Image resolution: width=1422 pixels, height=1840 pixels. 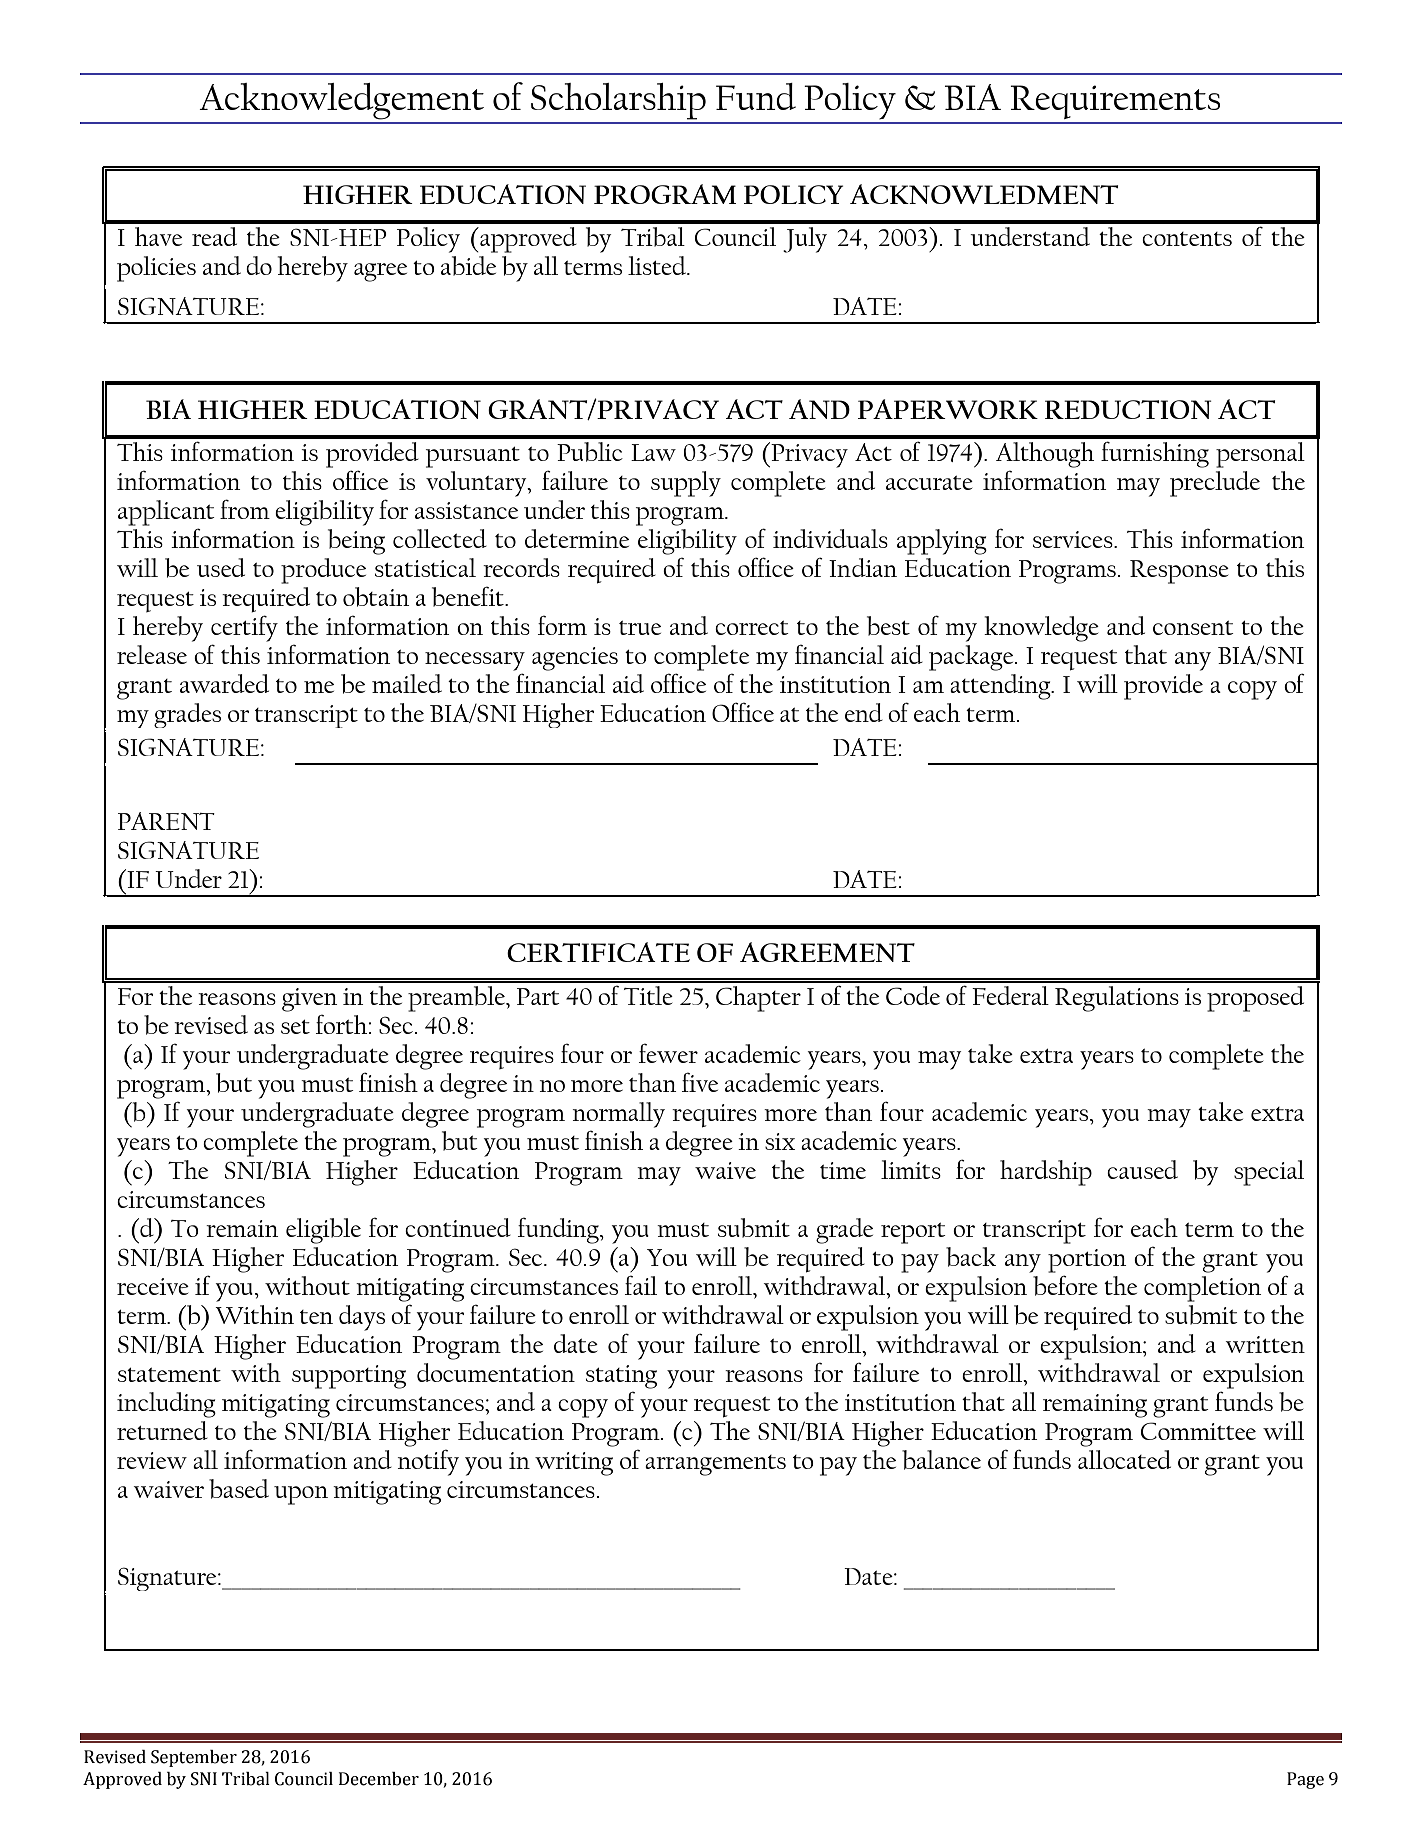 I want to click on fewer, so click(x=668, y=1053).
